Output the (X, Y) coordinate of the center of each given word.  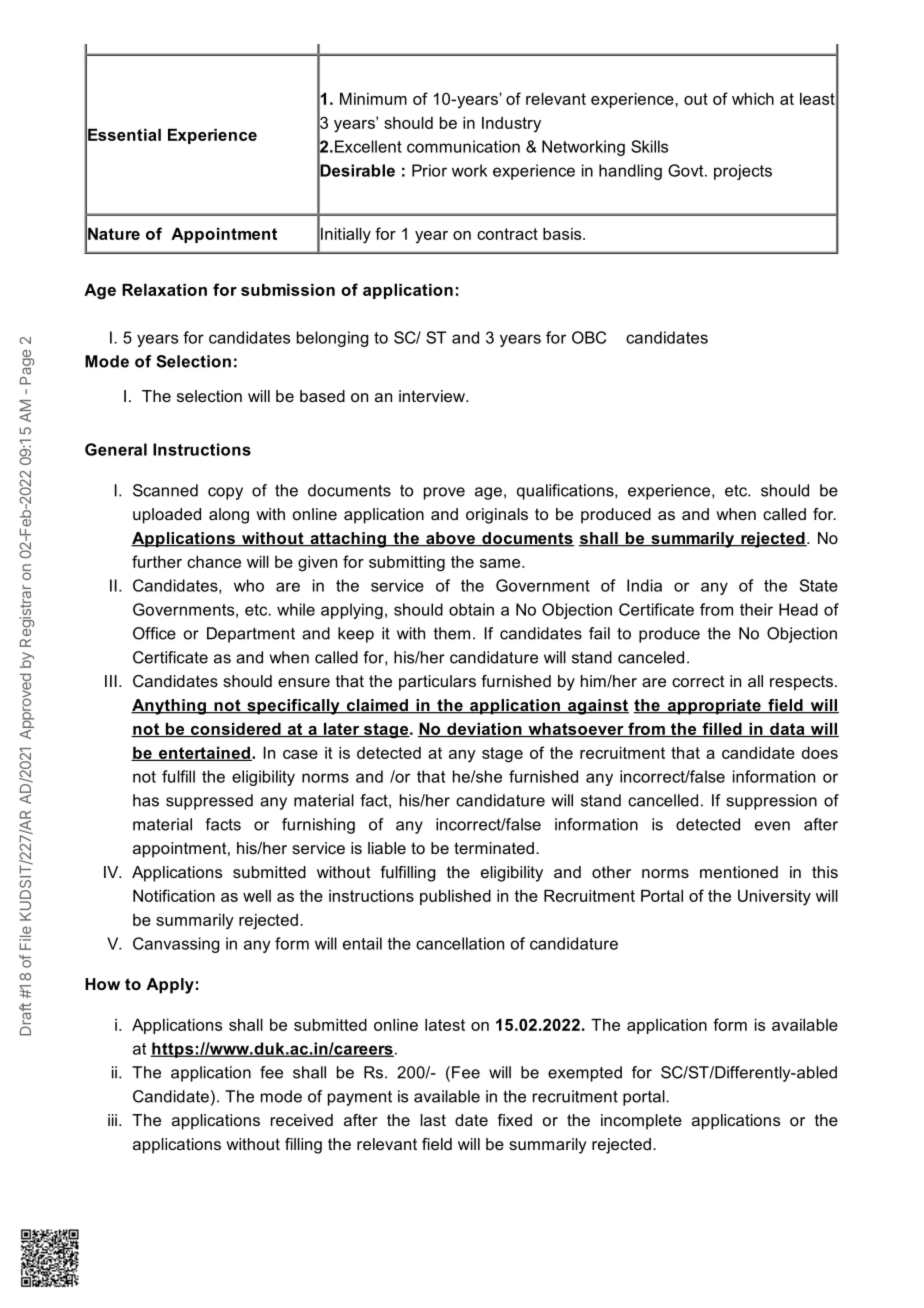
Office (154, 633)
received (302, 1120)
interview (433, 396)
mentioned (739, 872)
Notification (174, 895)
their (756, 609)
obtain (471, 609)
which (753, 98)
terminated (494, 848)
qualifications (566, 492)
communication (463, 146)
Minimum (373, 98)
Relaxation (164, 289)
